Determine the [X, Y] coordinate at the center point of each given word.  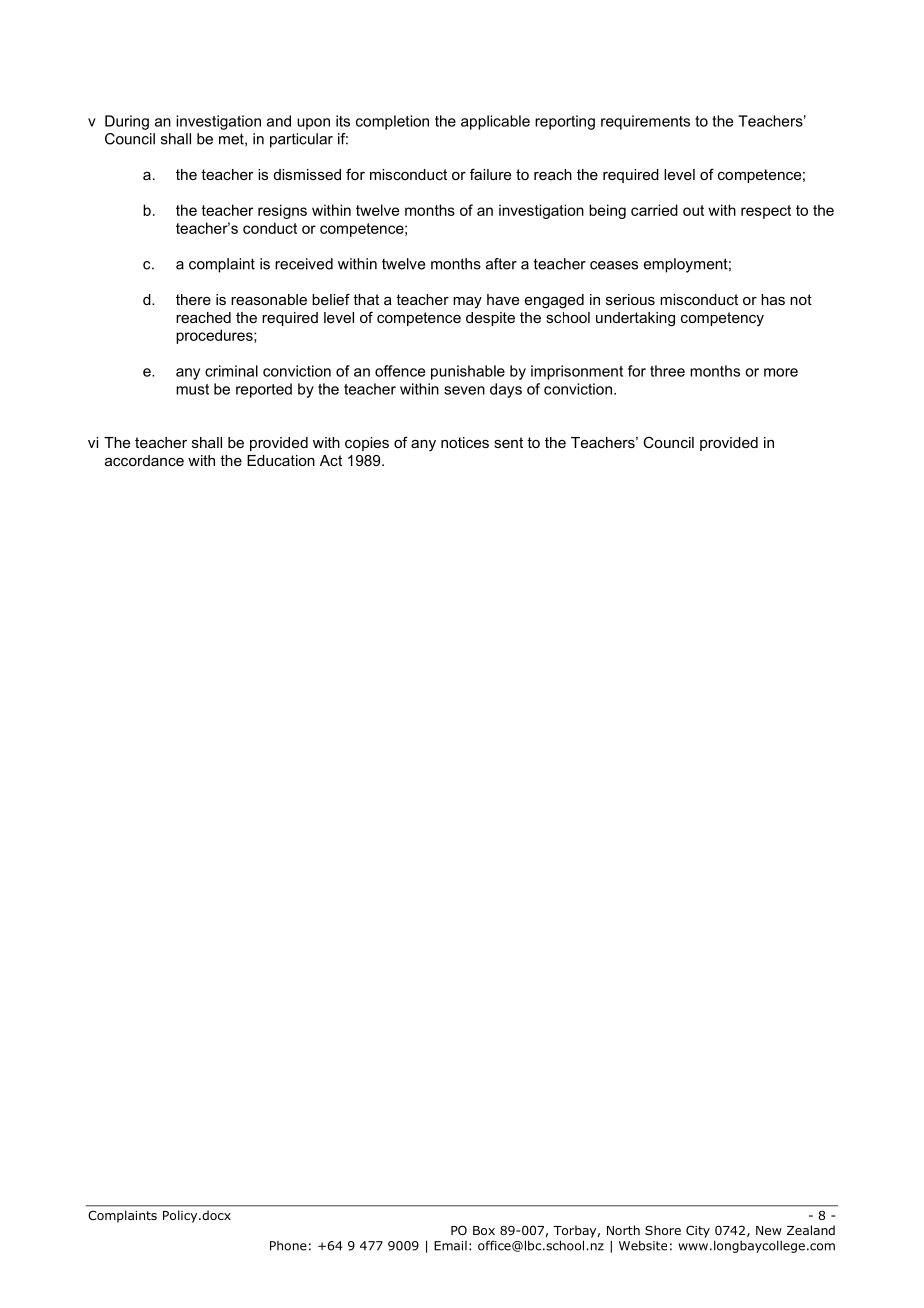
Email [450, 1246]
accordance [144, 460]
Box [484, 1230]
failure [490, 174]
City [698, 1231]
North [623, 1230]
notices [465, 442]
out [693, 210]
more [781, 372]
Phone [288, 1246]
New [769, 1230]
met [232, 139]
